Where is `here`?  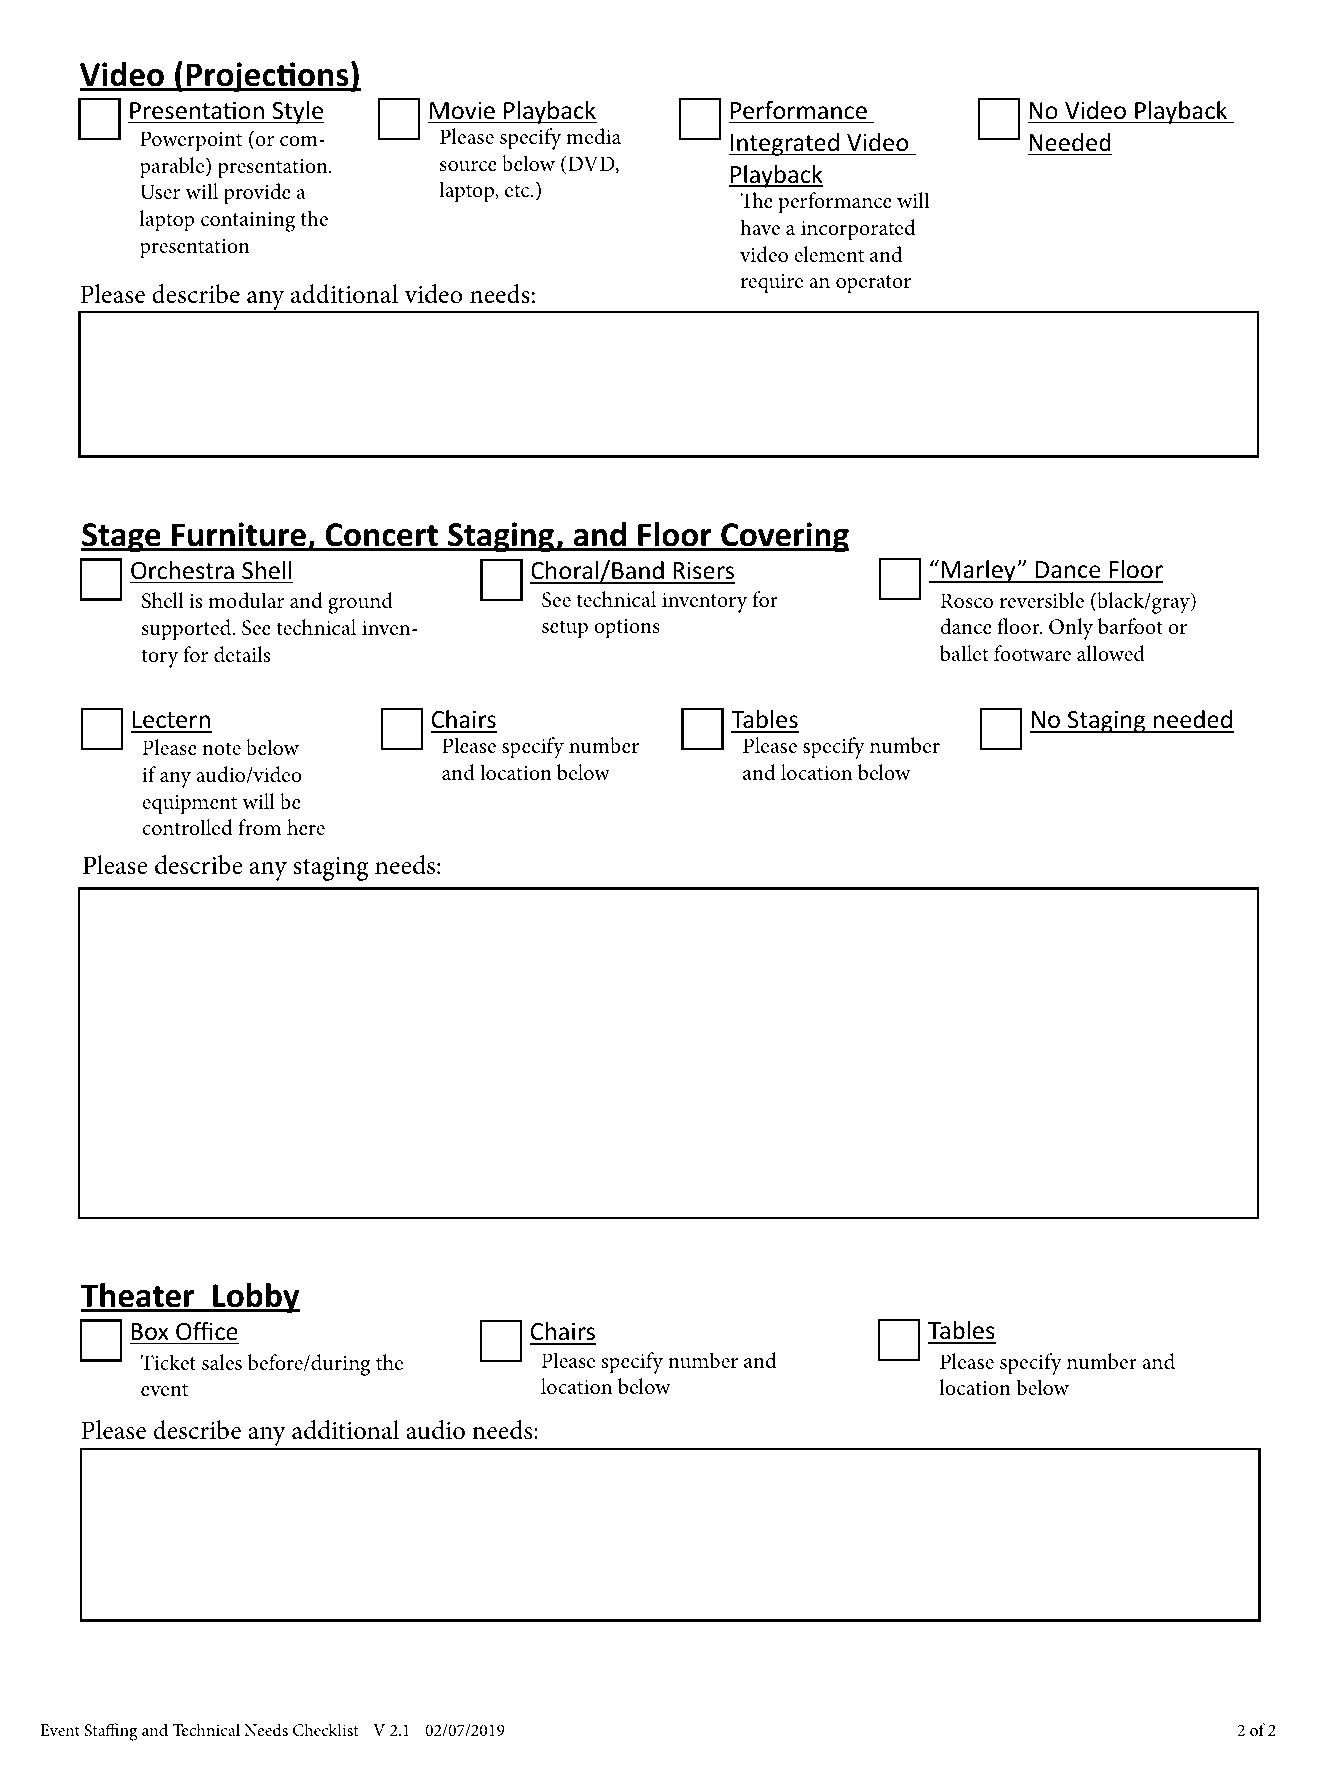 here is located at coordinates (306, 827).
